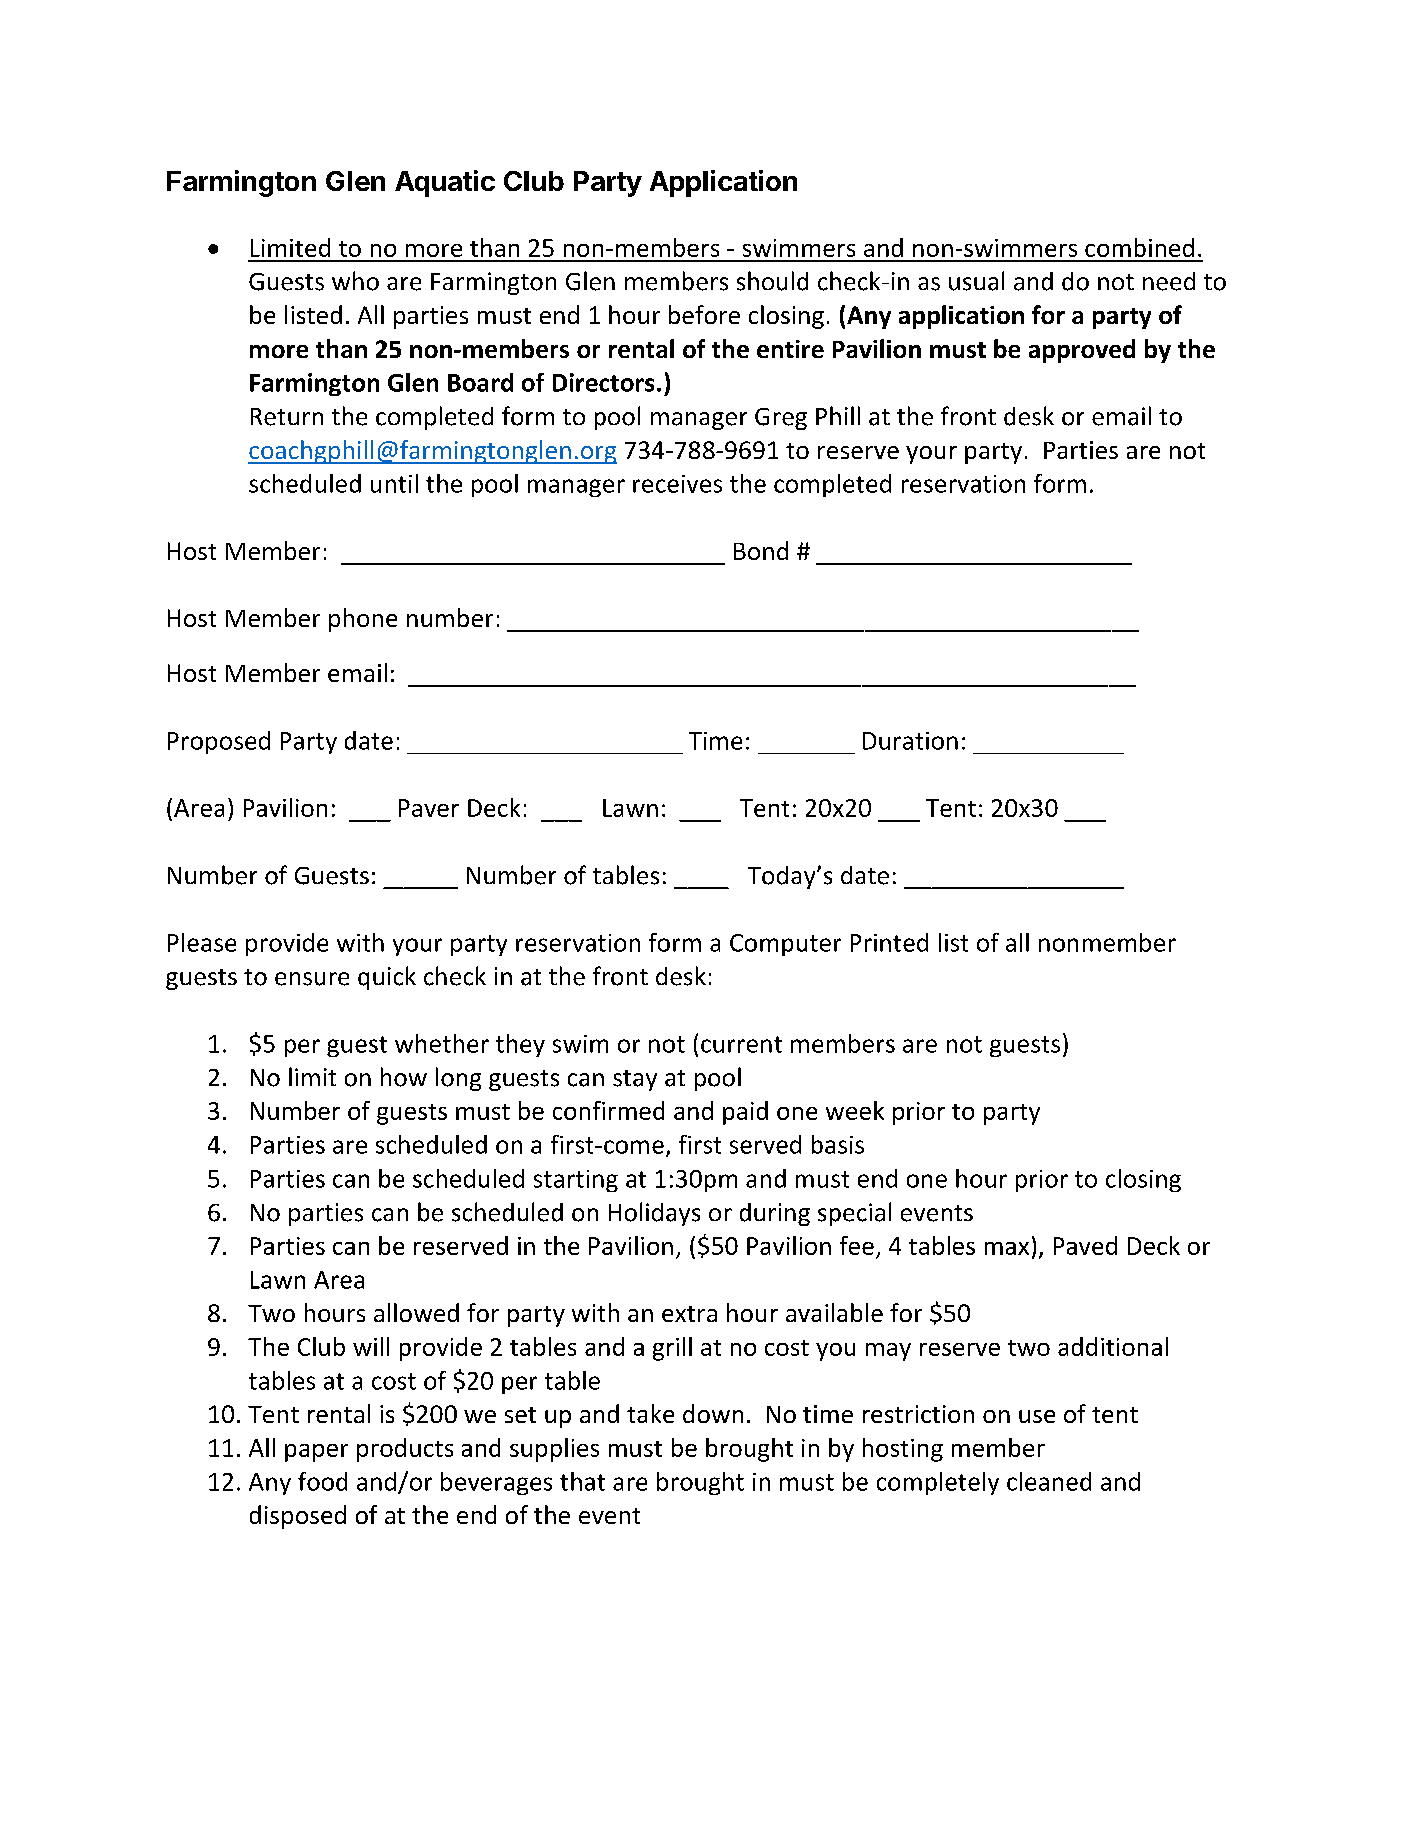 This screenshot has width=1407, height=1821. What do you see at coordinates (772, 281) in the screenshot?
I see `should` at bounding box center [772, 281].
